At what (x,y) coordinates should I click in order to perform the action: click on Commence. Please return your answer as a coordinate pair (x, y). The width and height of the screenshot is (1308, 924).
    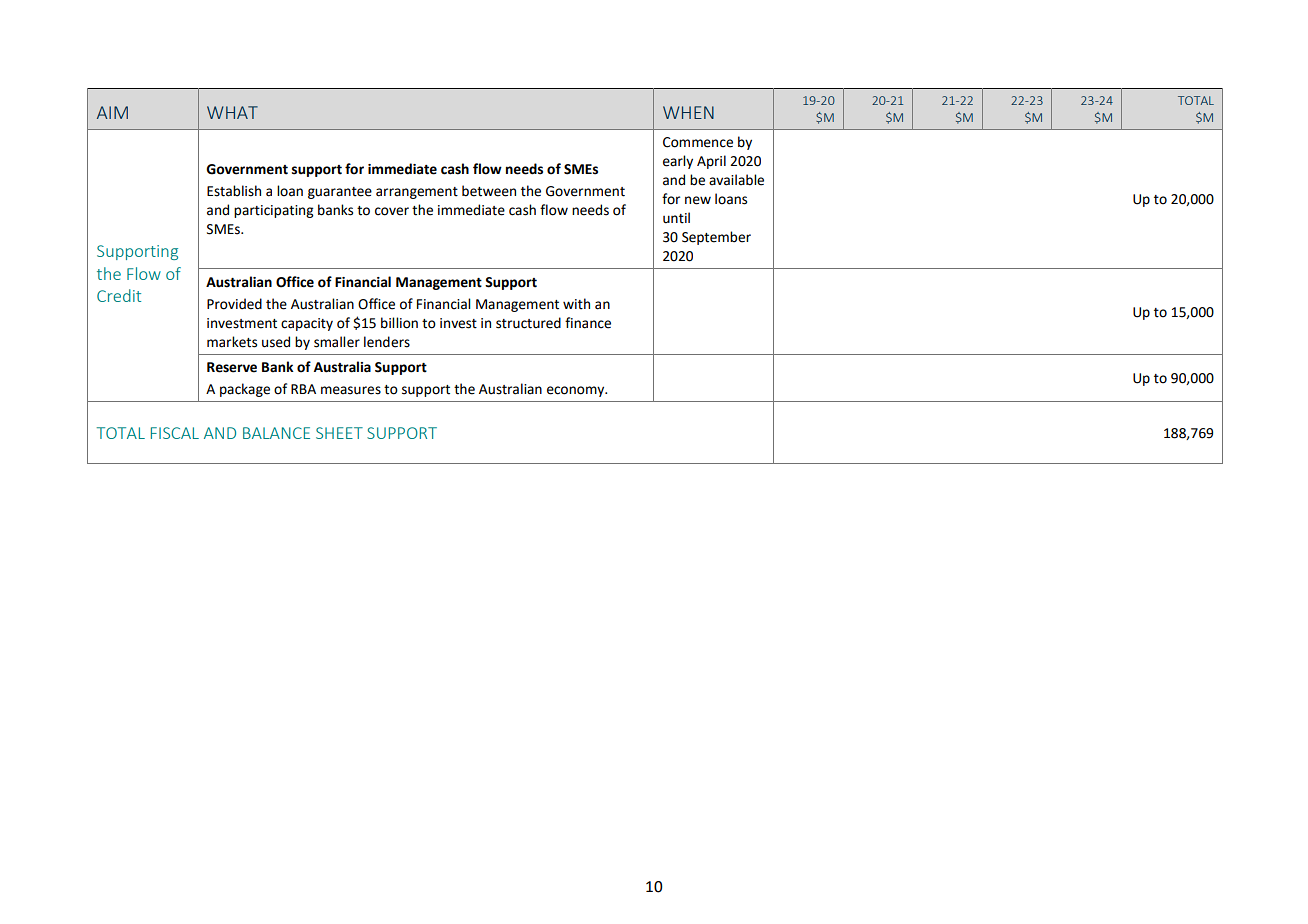
    Looking at the image, I should click on (698, 142).
